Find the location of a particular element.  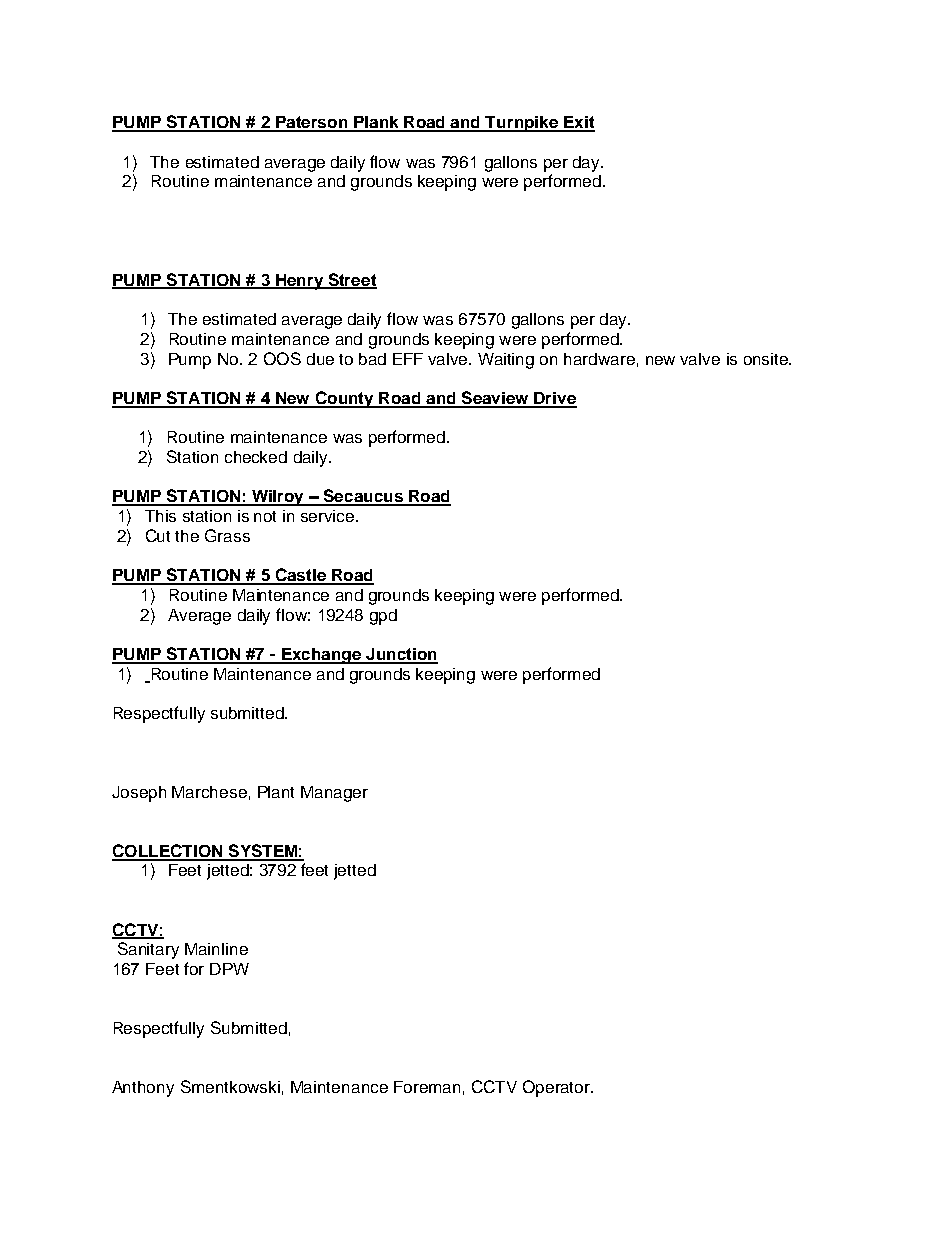

Turnpike is located at coordinates (522, 124).
